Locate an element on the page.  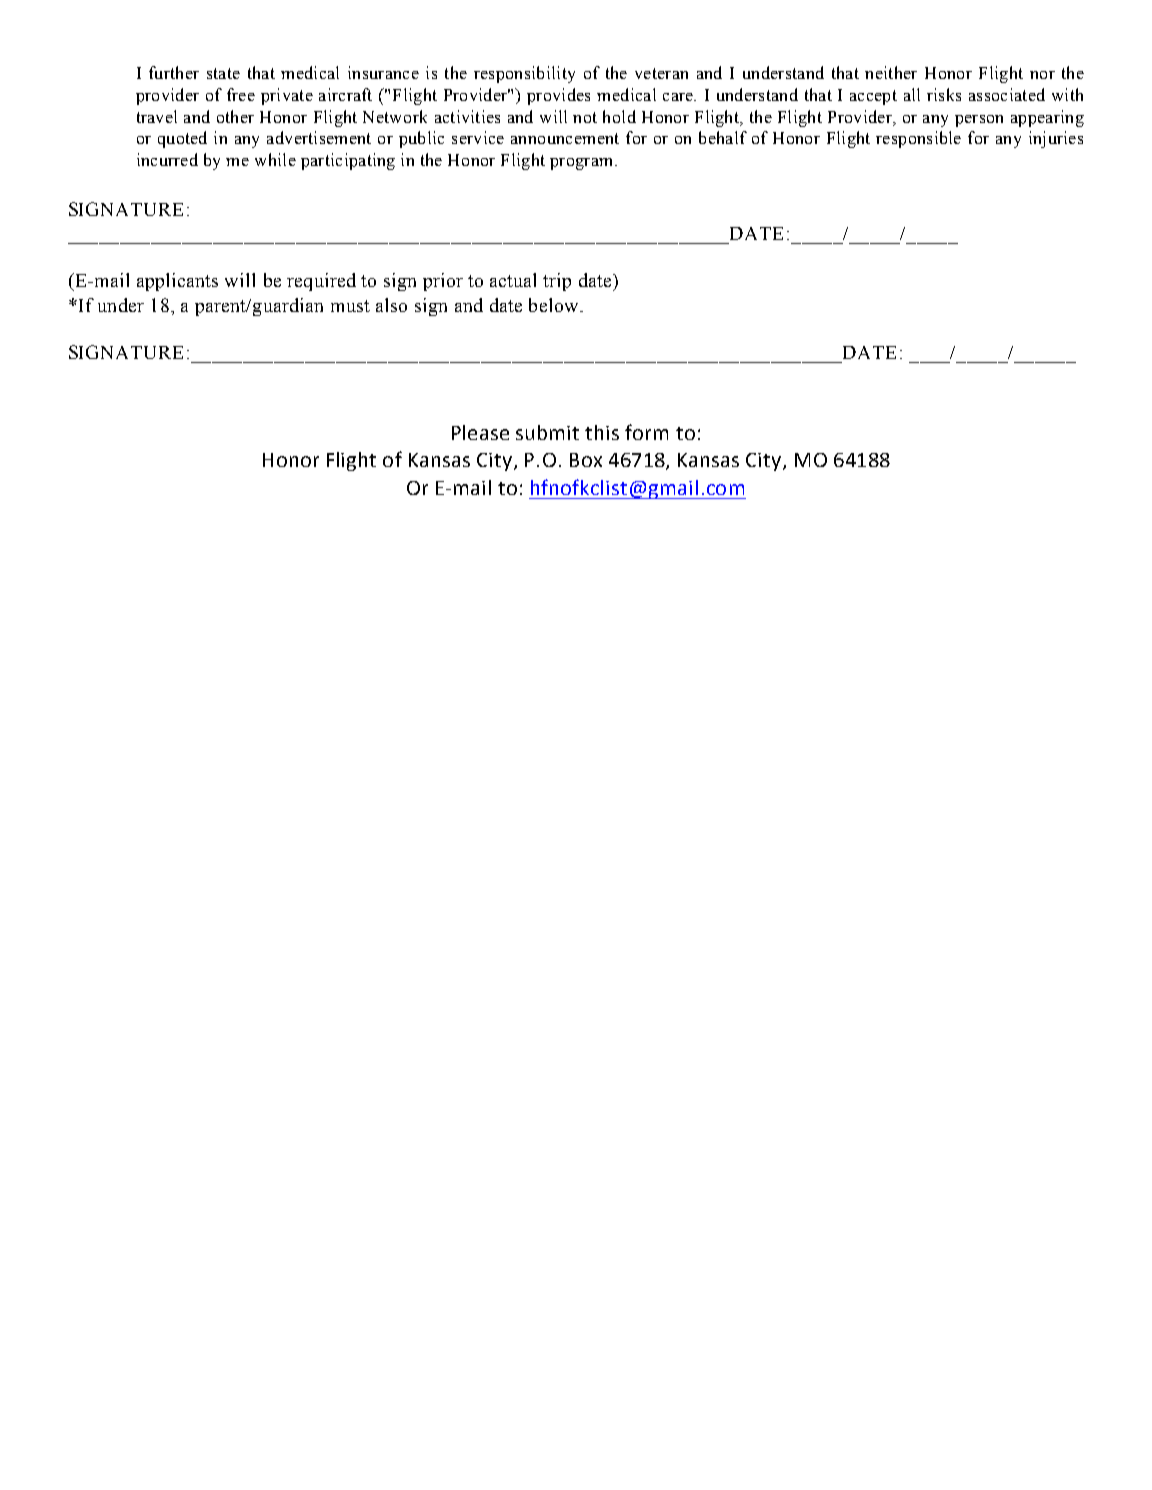
participating is located at coordinates (348, 161).
